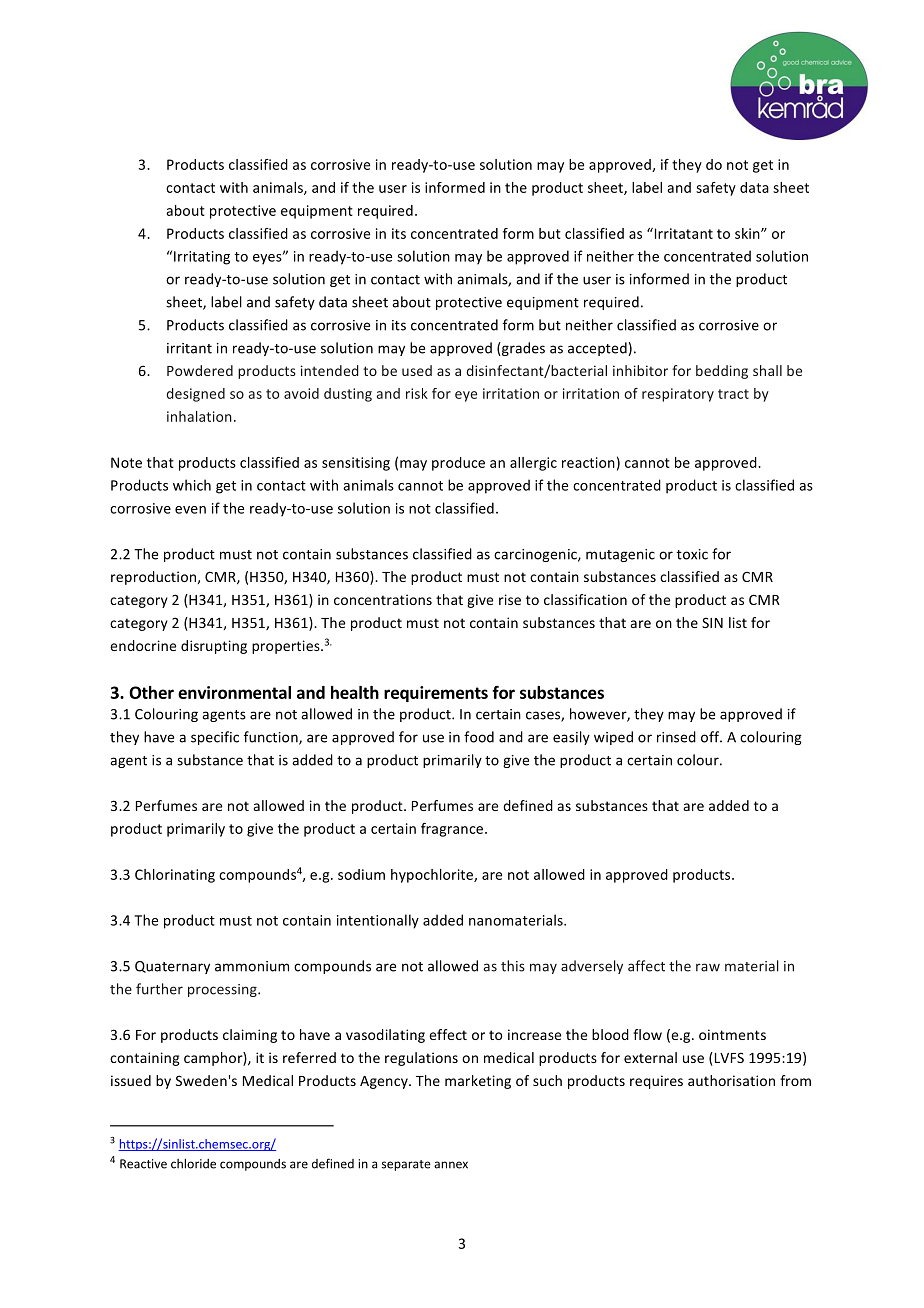 The image size is (924, 1308). Describe the element at coordinates (234, 692) in the screenshot. I see `environmental` at that location.
